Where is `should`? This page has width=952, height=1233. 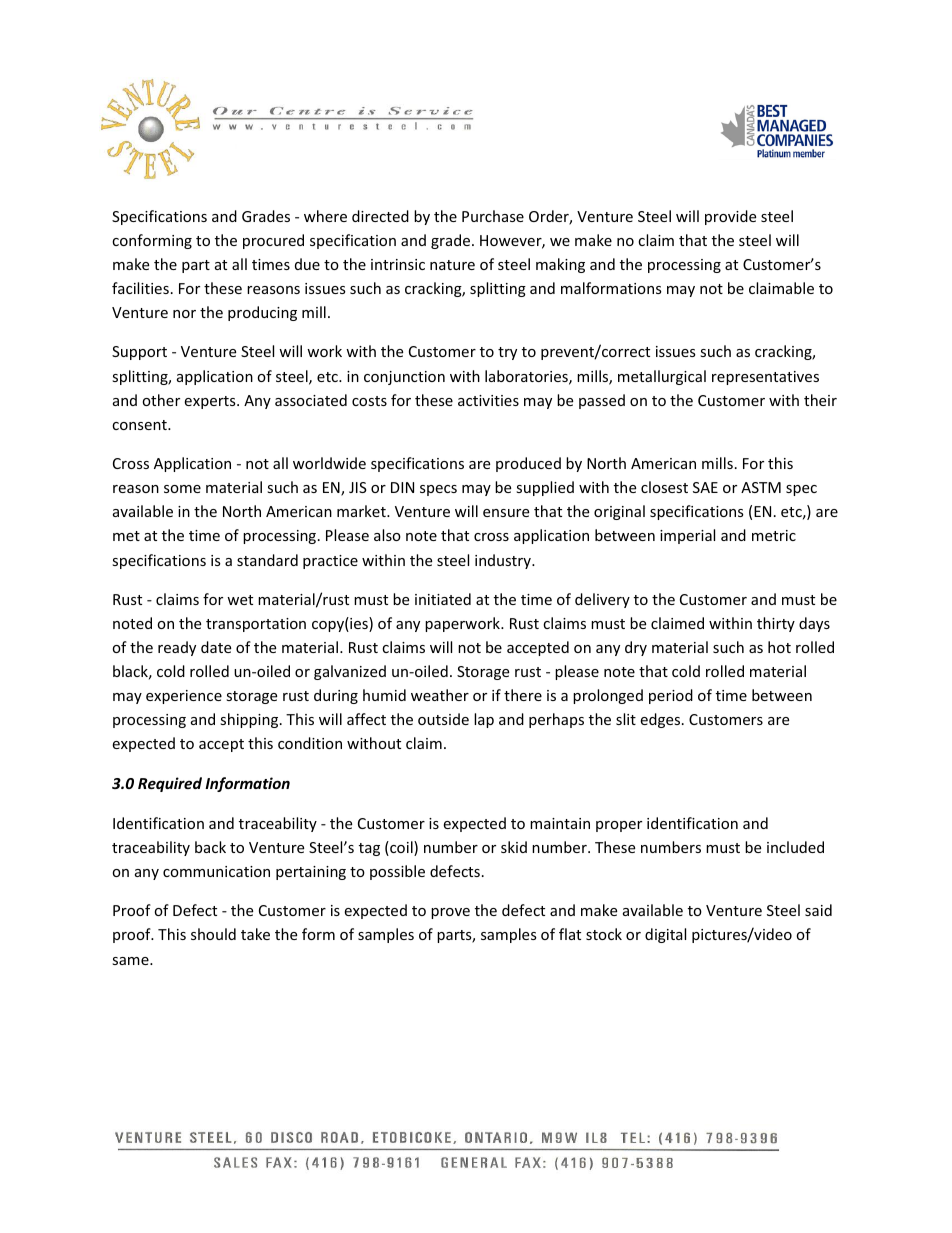
should is located at coordinates (213, 934).
